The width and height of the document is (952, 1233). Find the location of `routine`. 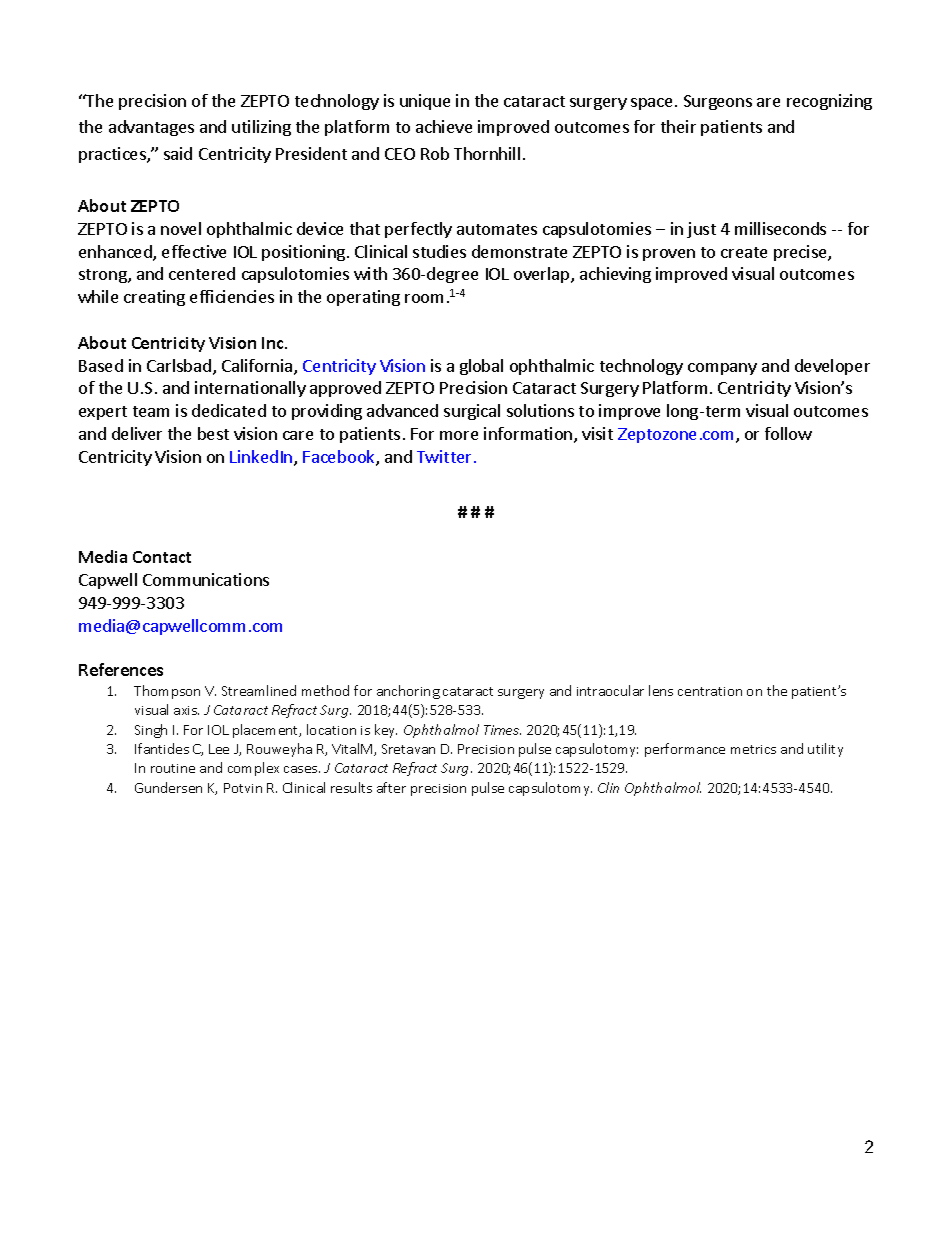

routine is located at coordinates (173, 768).
